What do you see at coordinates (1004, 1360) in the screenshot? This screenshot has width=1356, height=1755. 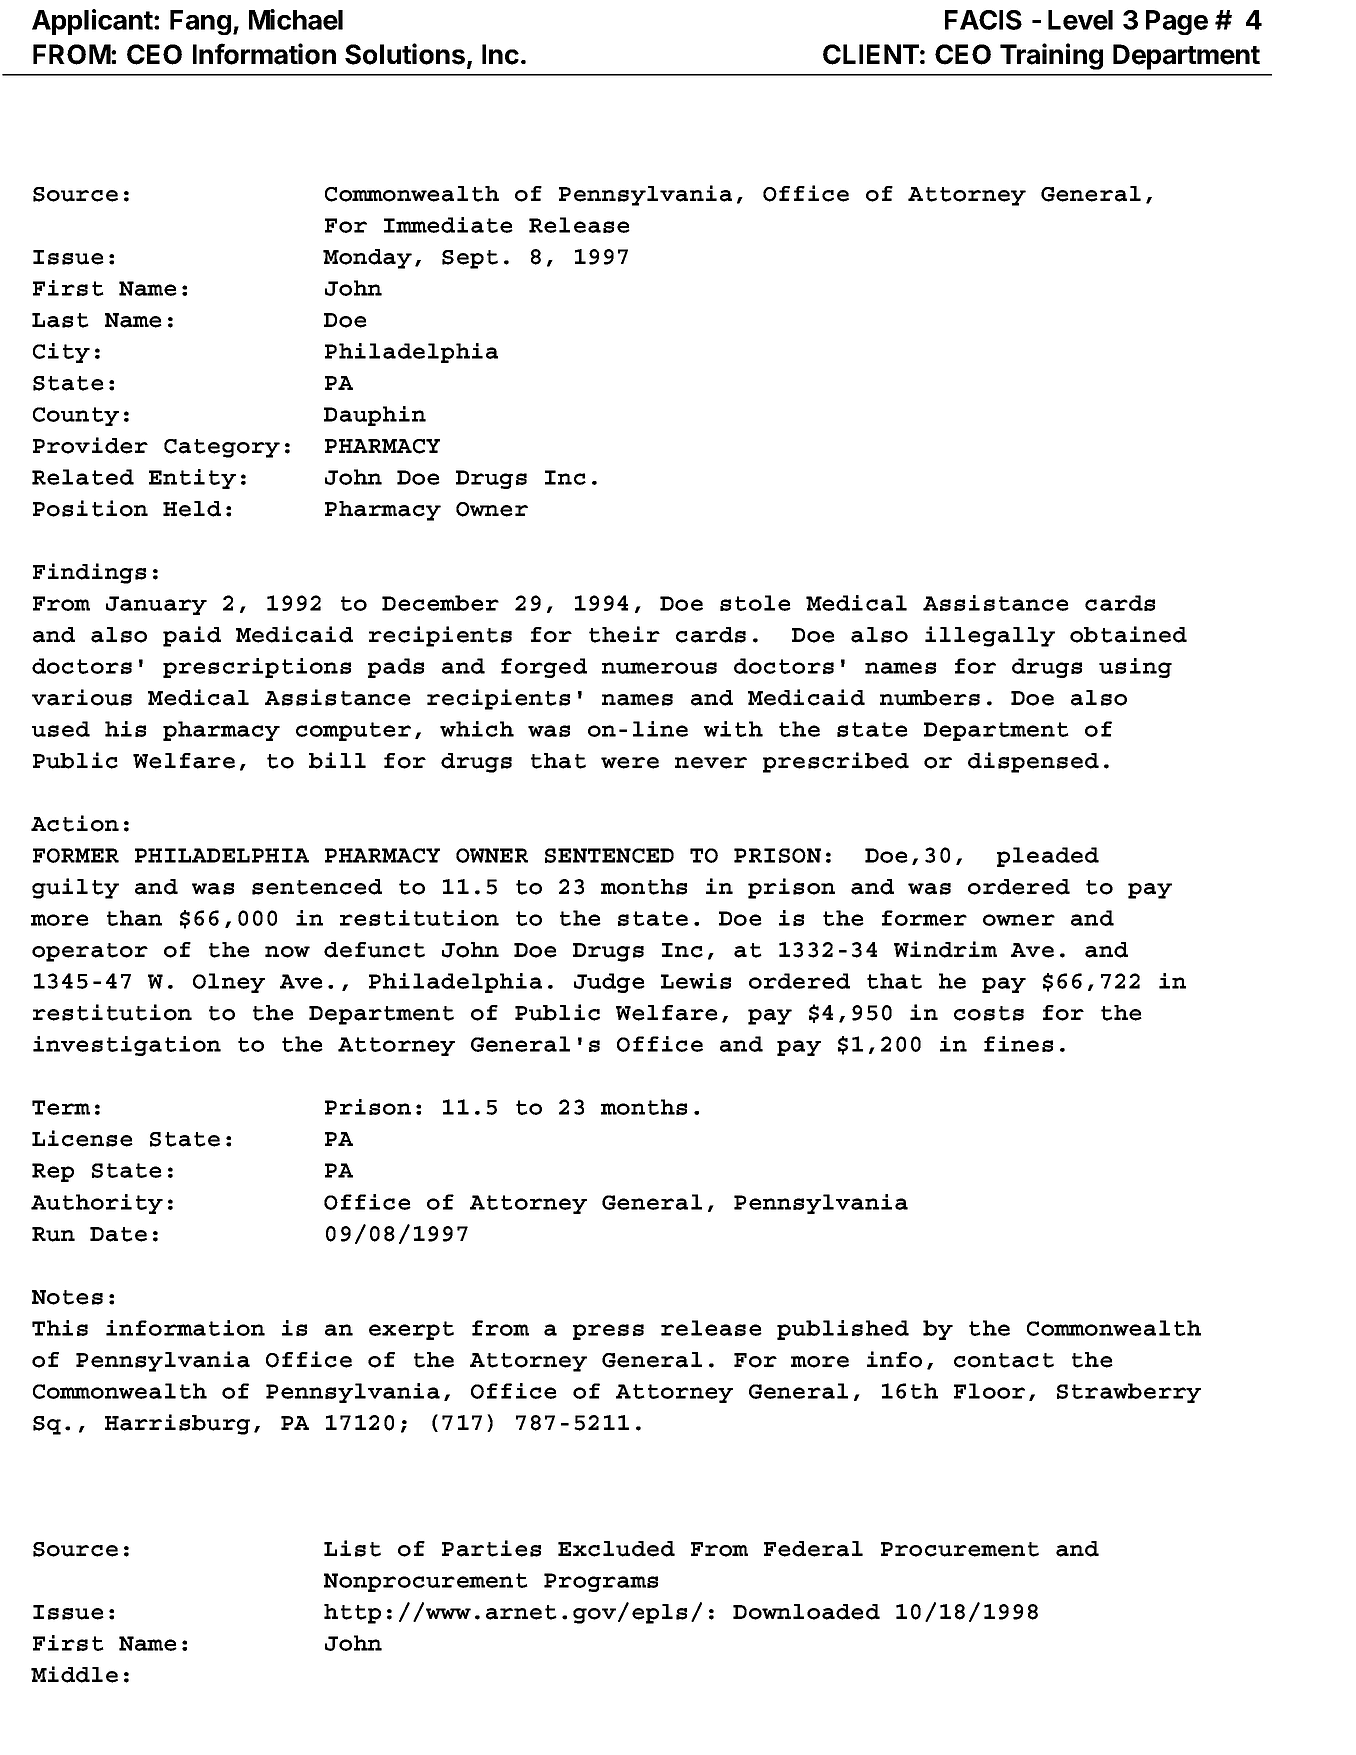 I see `contact` at bounding box center [1004, 1360].
